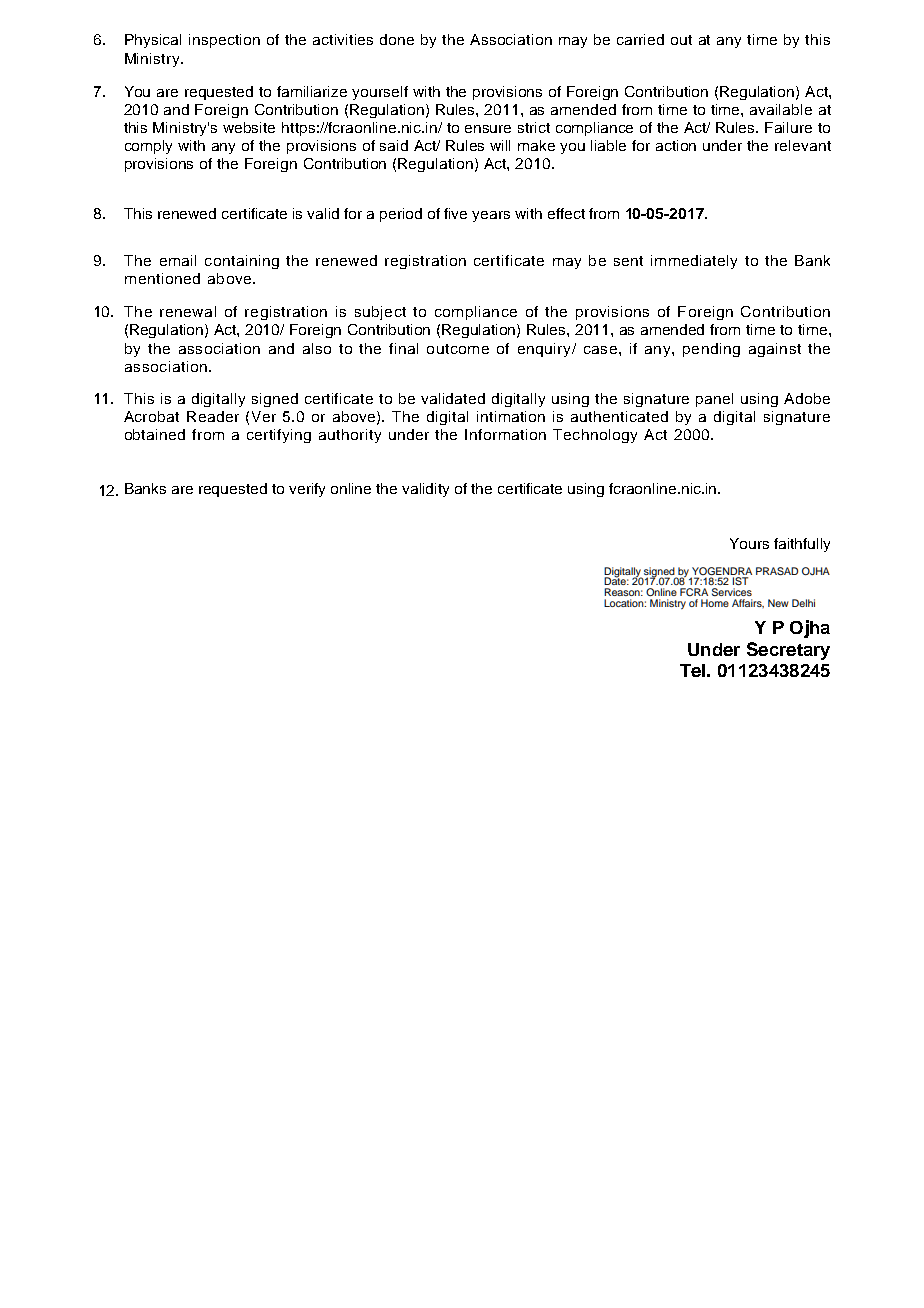  Describe the element at coordinates (505, 434) in the screenshot. I see `Information` at that location.
